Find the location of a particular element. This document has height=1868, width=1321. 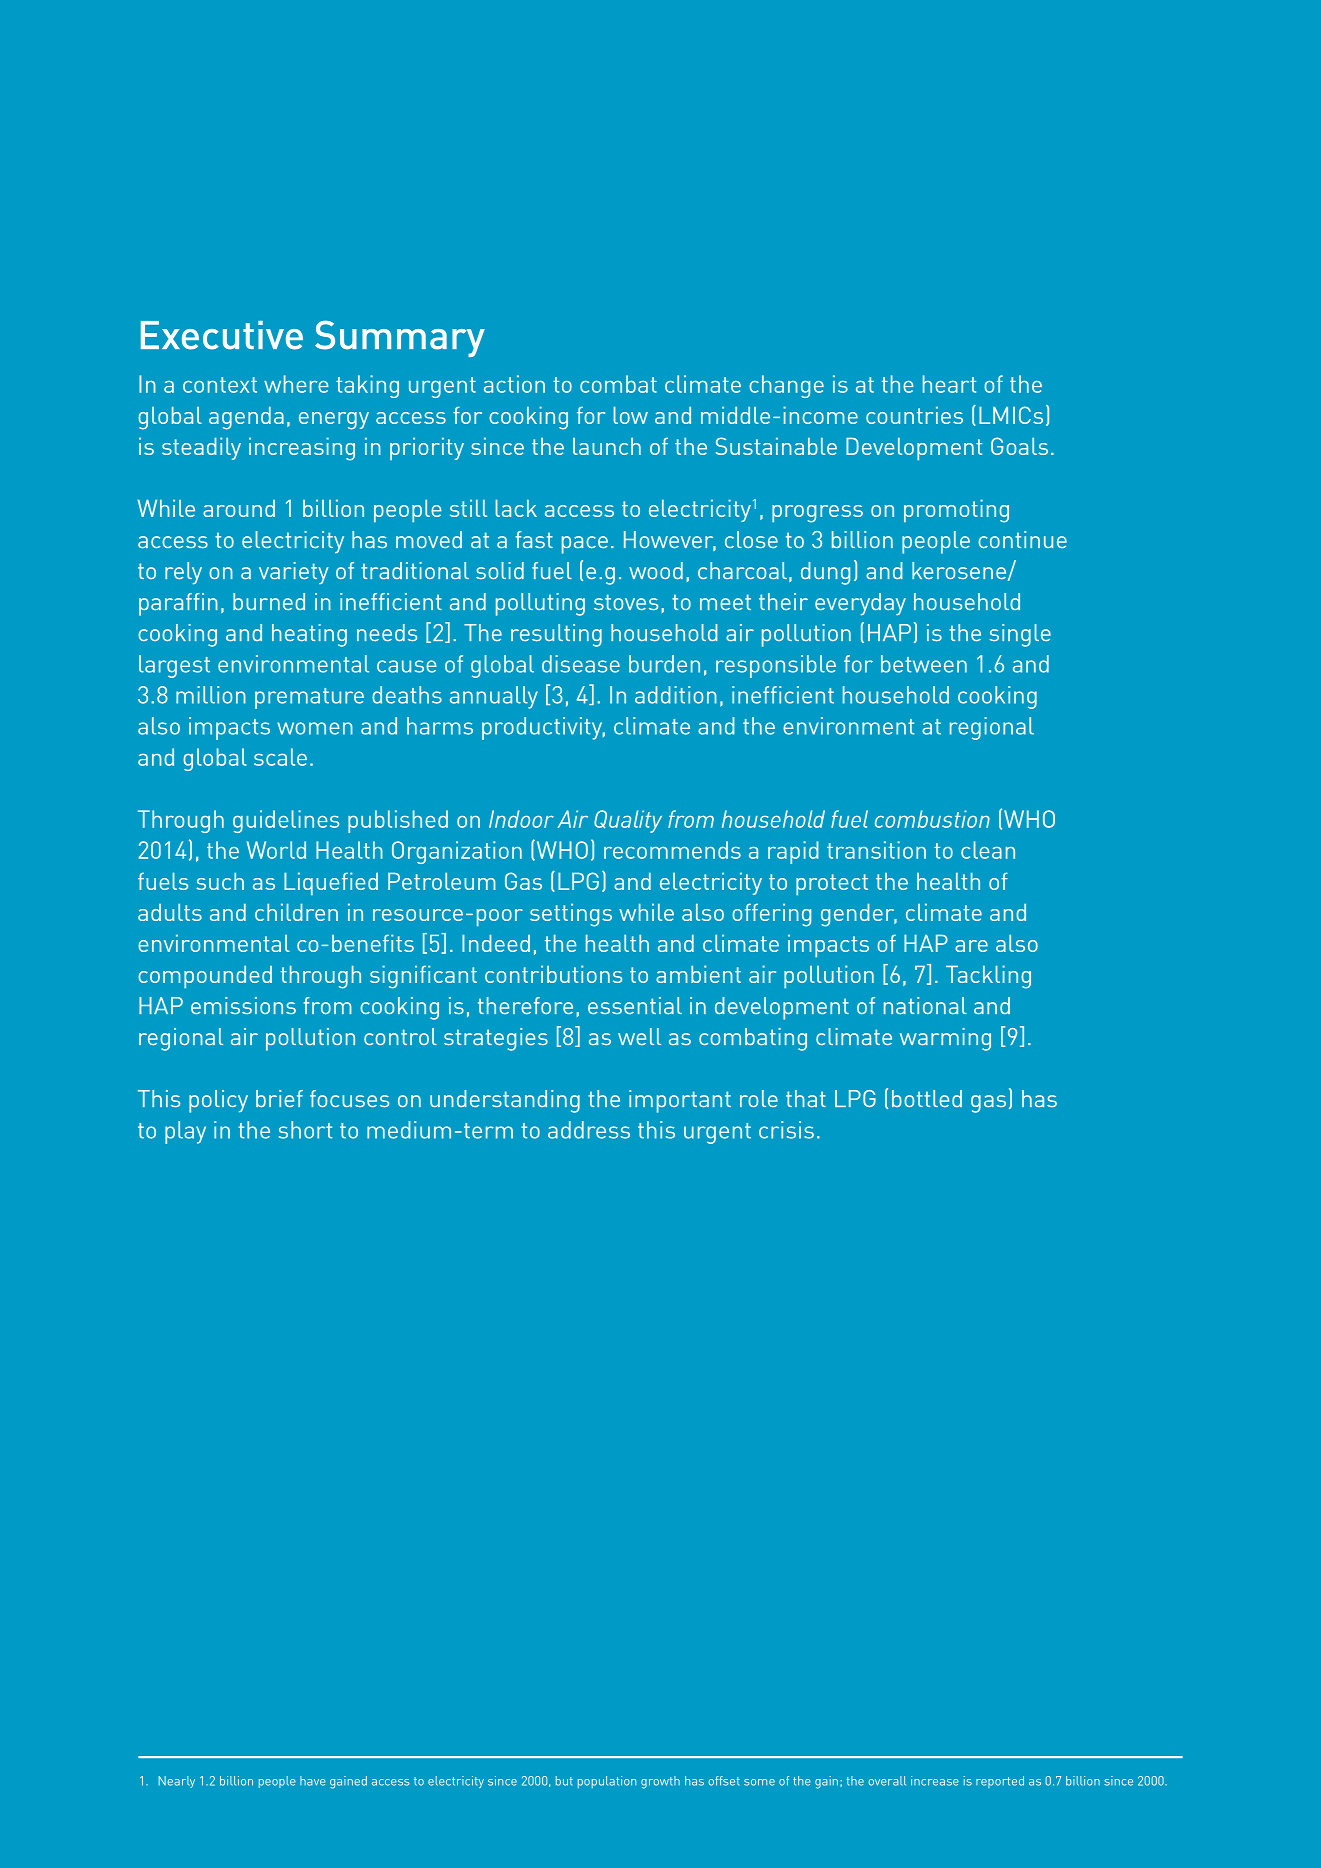

Quality is located at coordinates (628, 821).
